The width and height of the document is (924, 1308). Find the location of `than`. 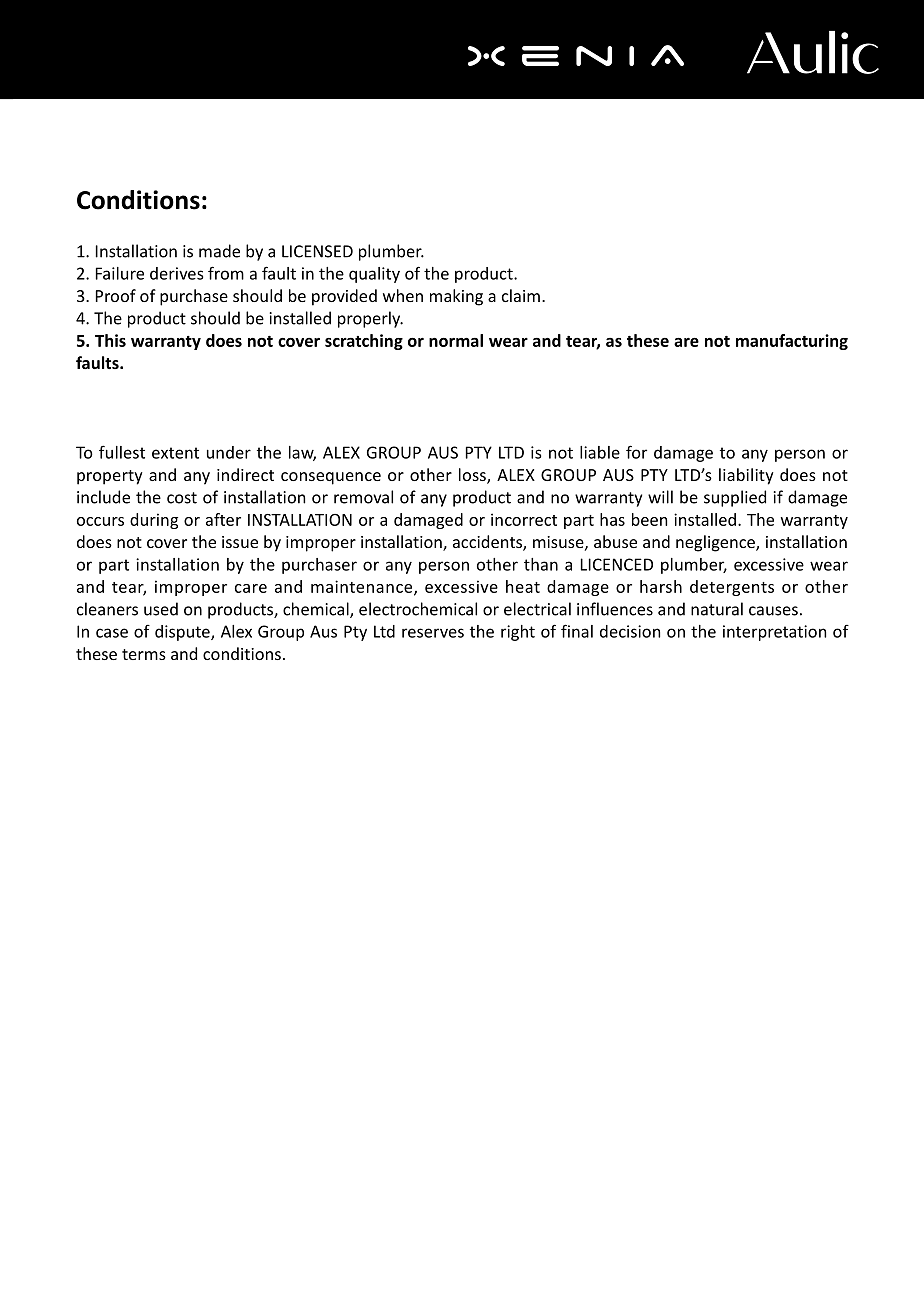

than is located at coordinates (541, 564).
